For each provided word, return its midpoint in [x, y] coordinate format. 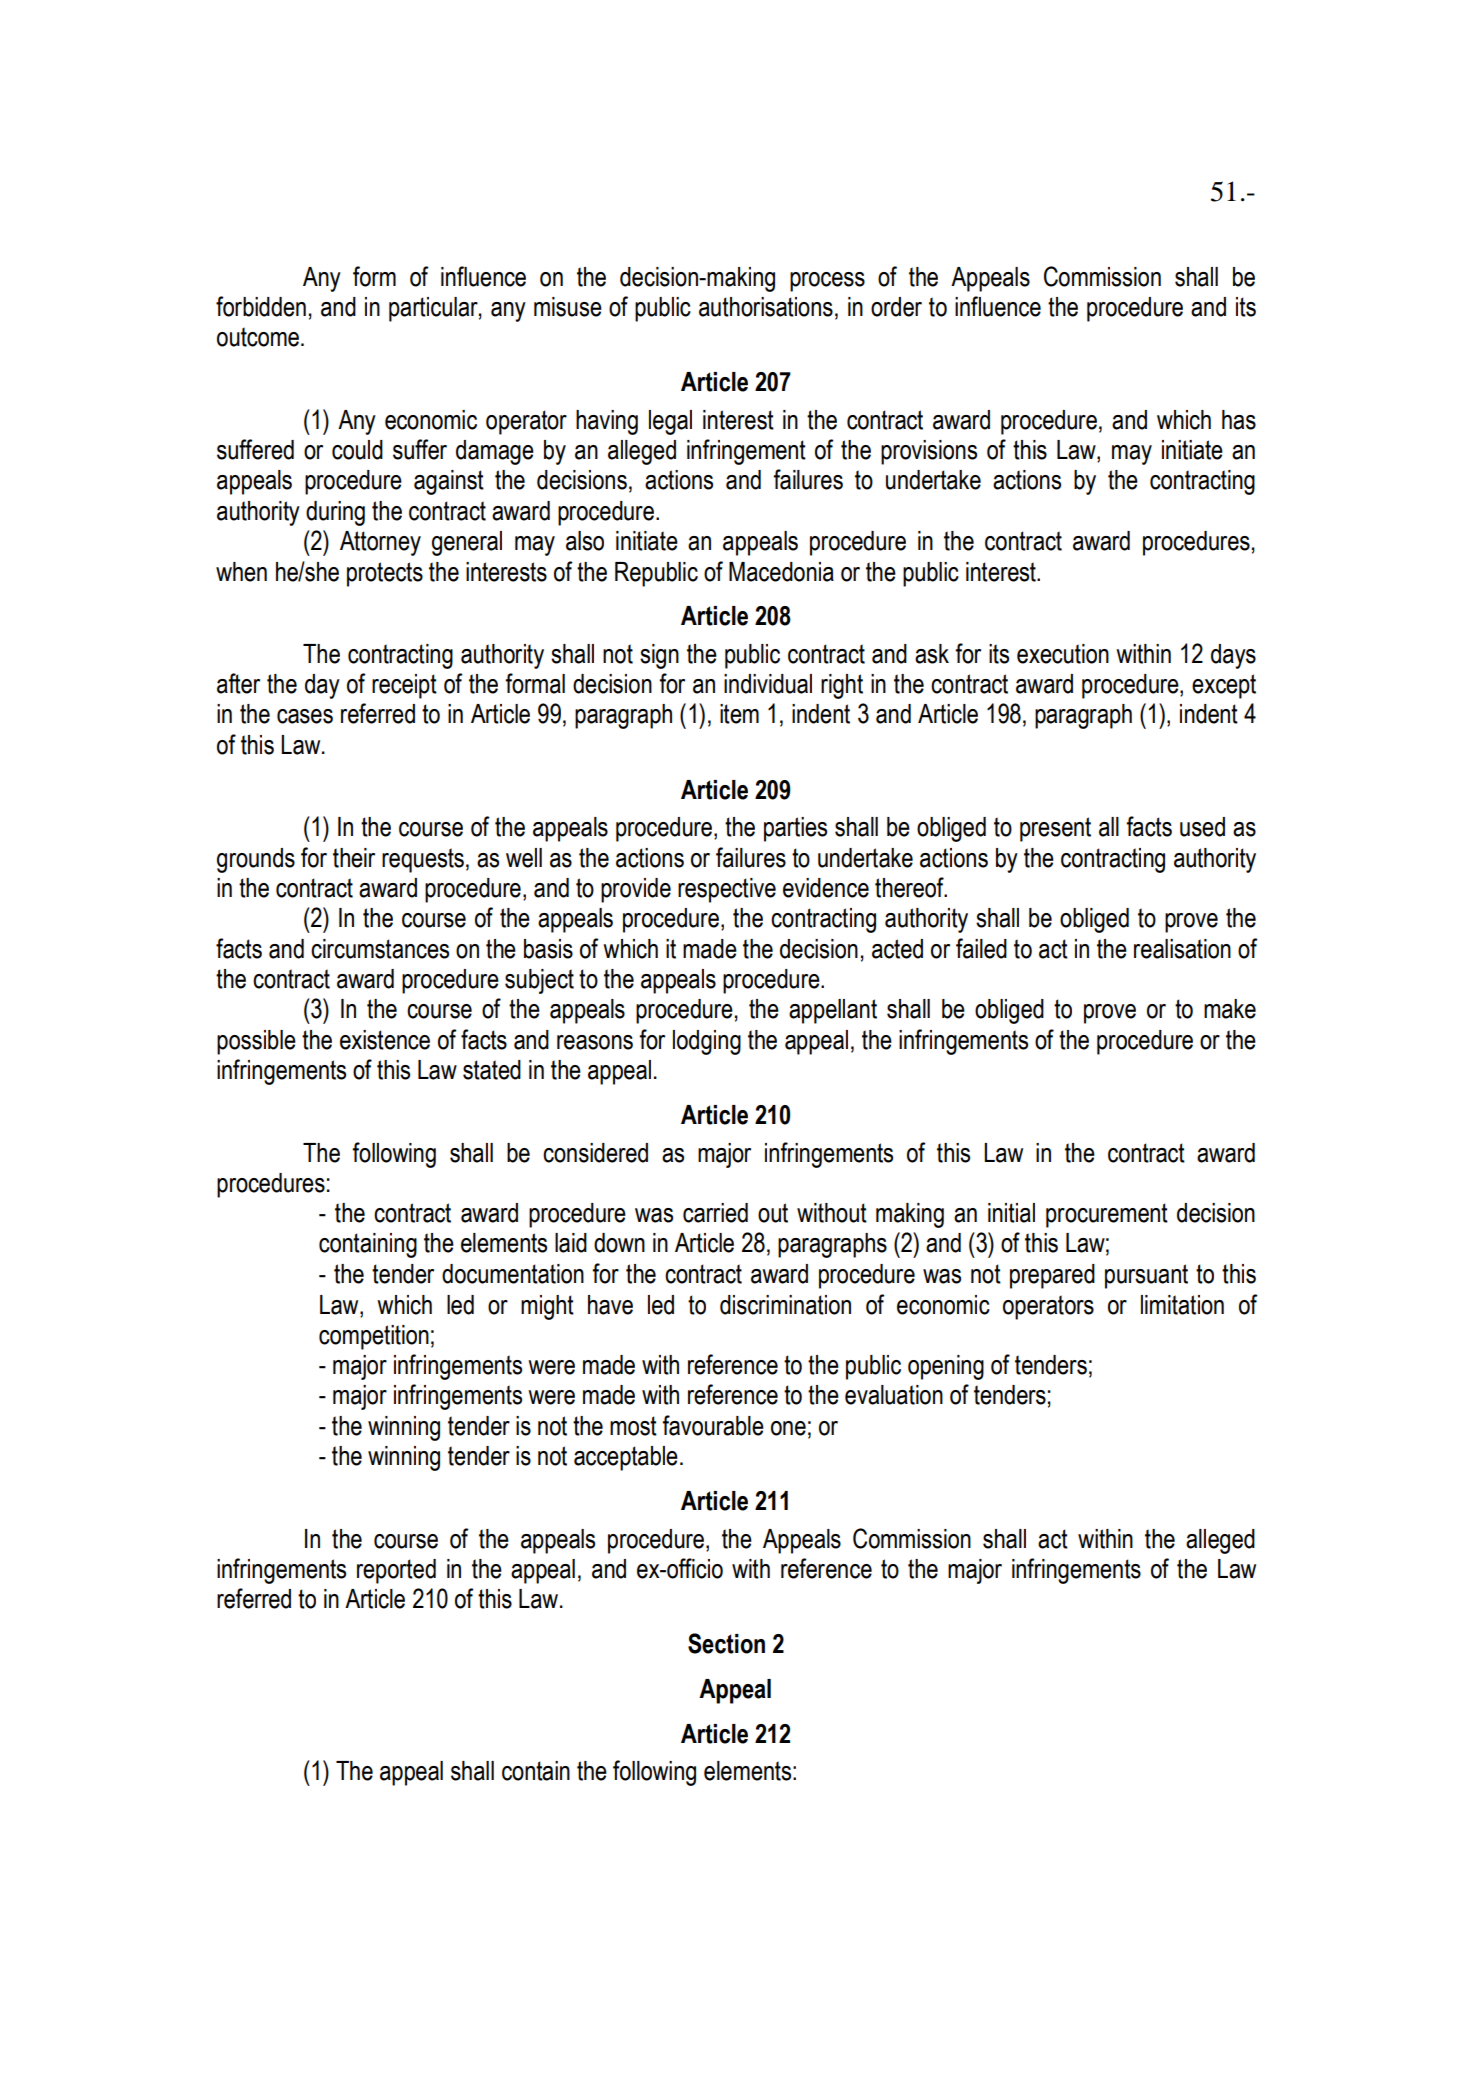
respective [727, 890]
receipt [404, 686]
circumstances [380, 949]
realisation [1182, 949]
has [1239, 420]
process [827, 282]
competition [374, 1337]
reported [396, 1571]
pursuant [1146, 1276]
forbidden [261, 306]
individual [768, 684]
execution [1063, 654]
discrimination [785, 1305]
